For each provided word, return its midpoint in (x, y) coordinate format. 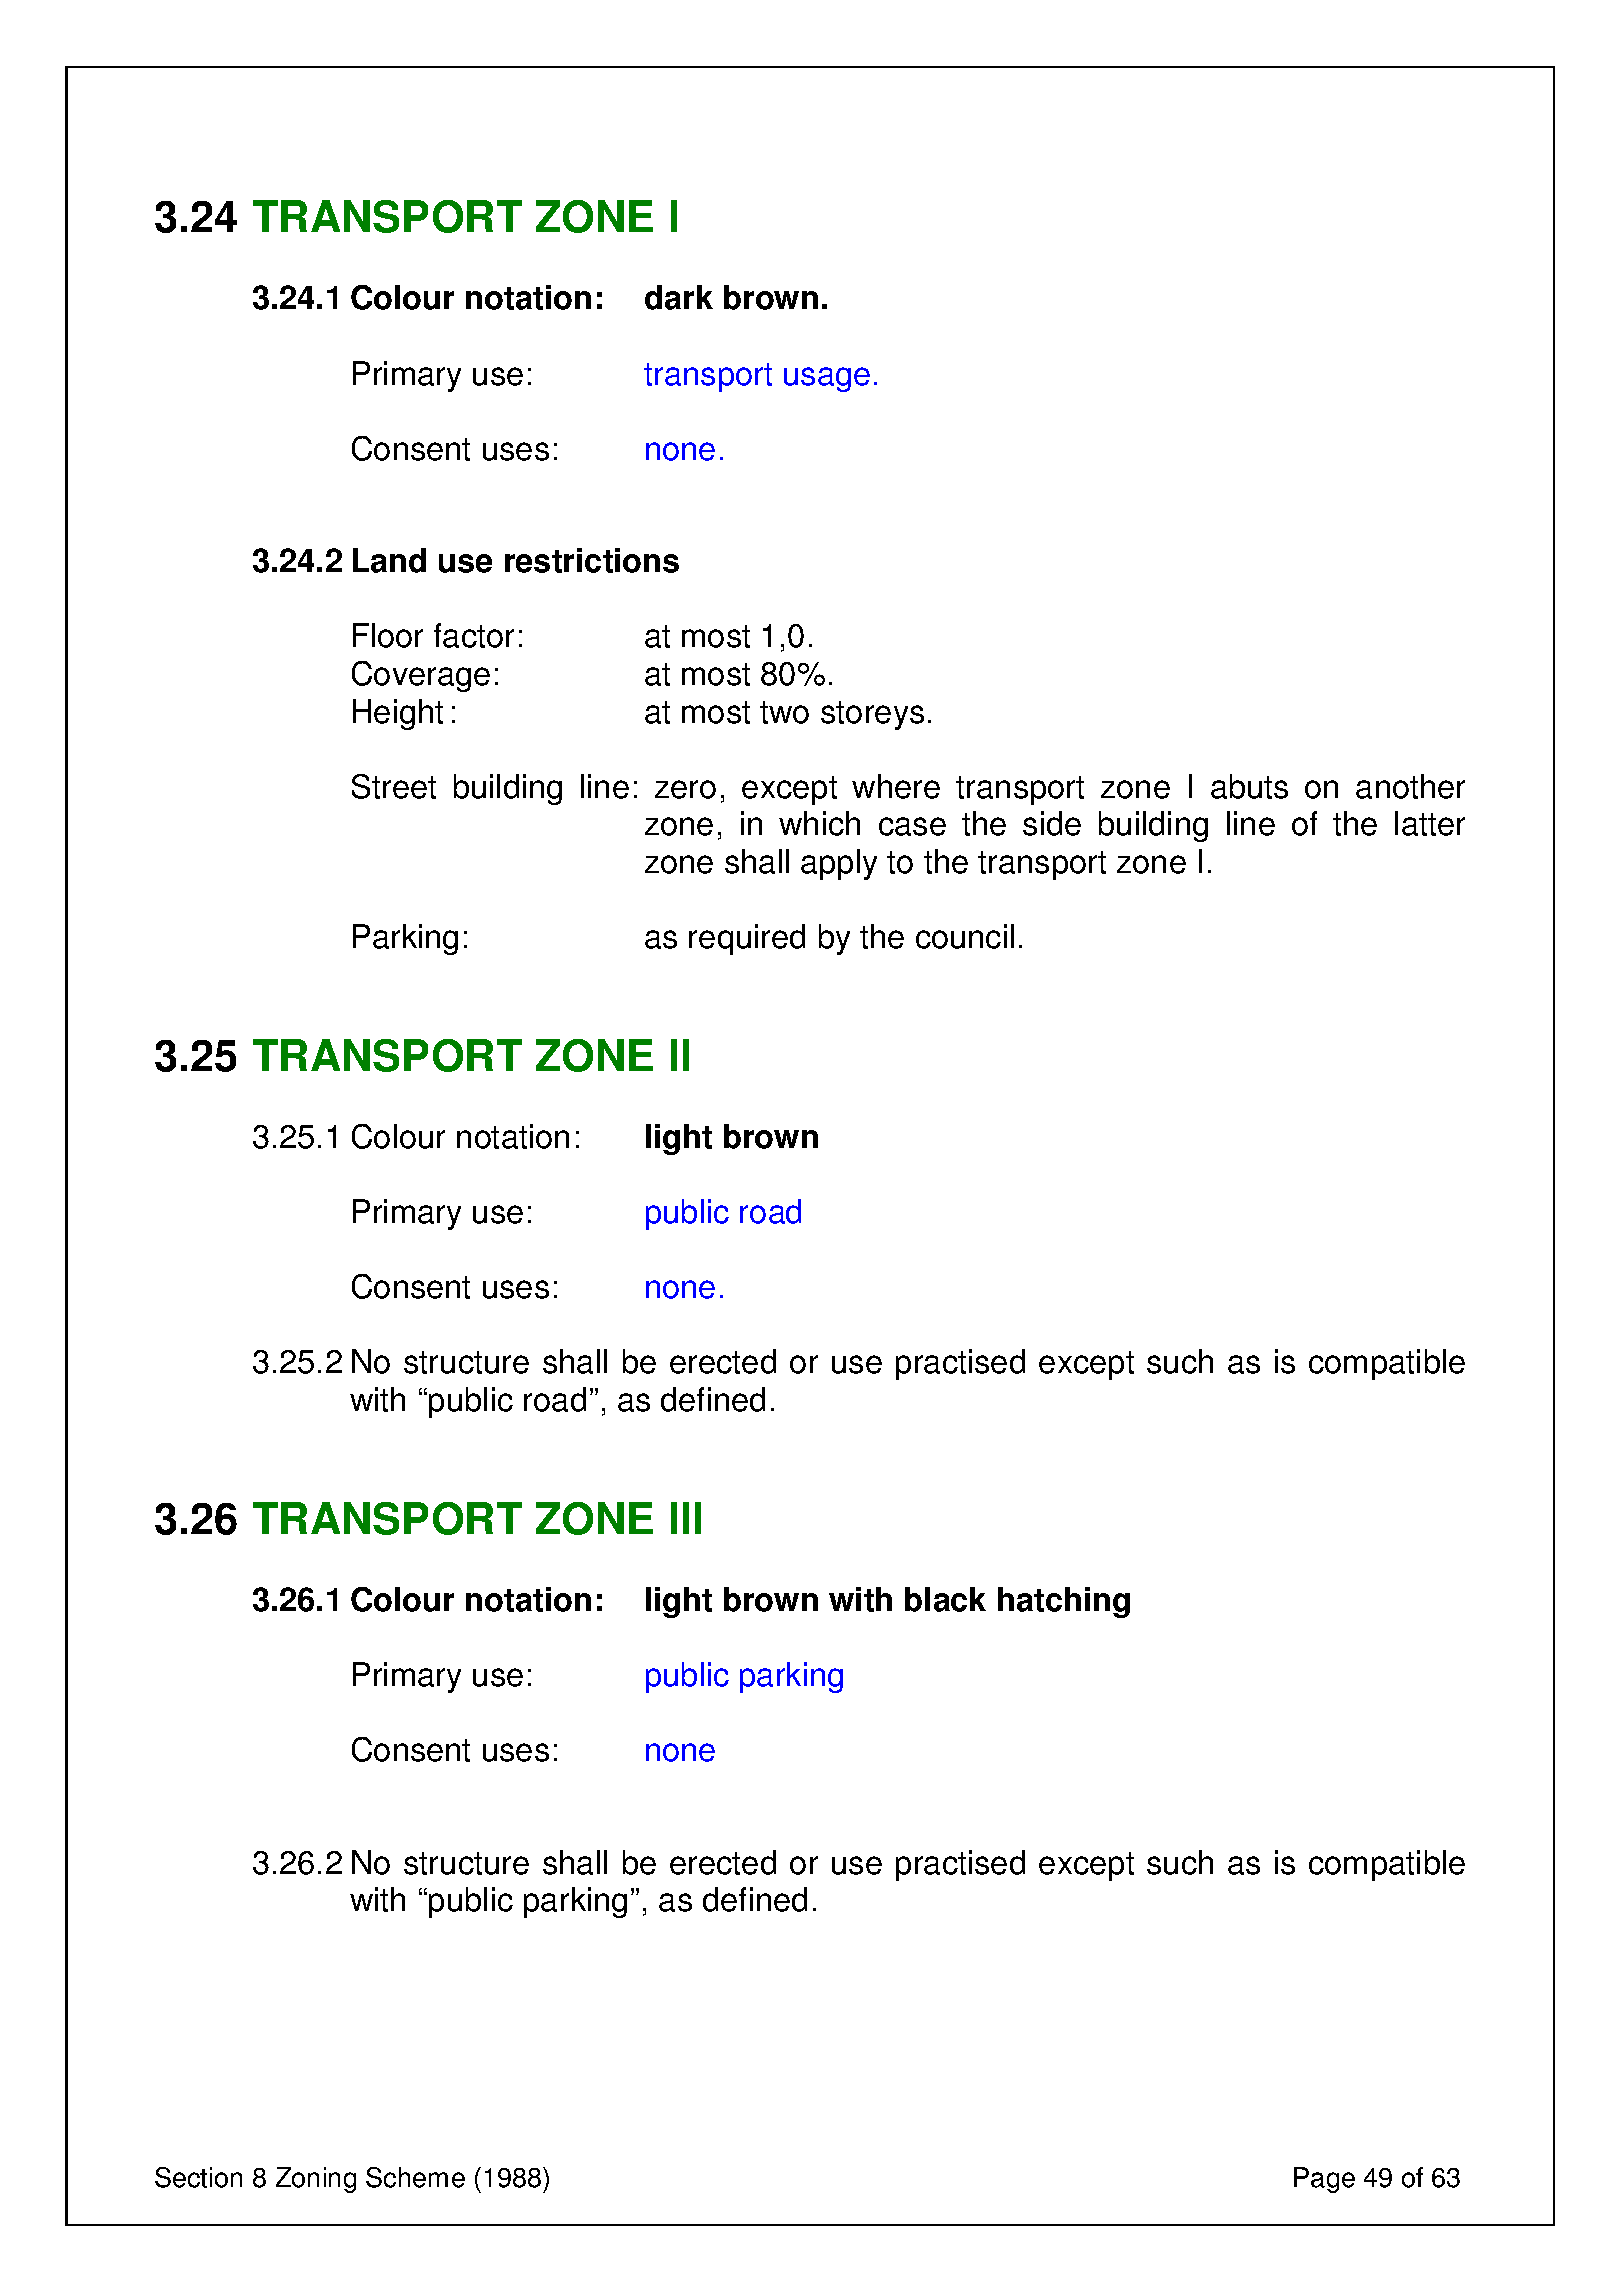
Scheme (415, 2177)
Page (1324, 2180)
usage (827, 379)
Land (389, 560)
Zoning (316, 2180)
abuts (1249, 786)
